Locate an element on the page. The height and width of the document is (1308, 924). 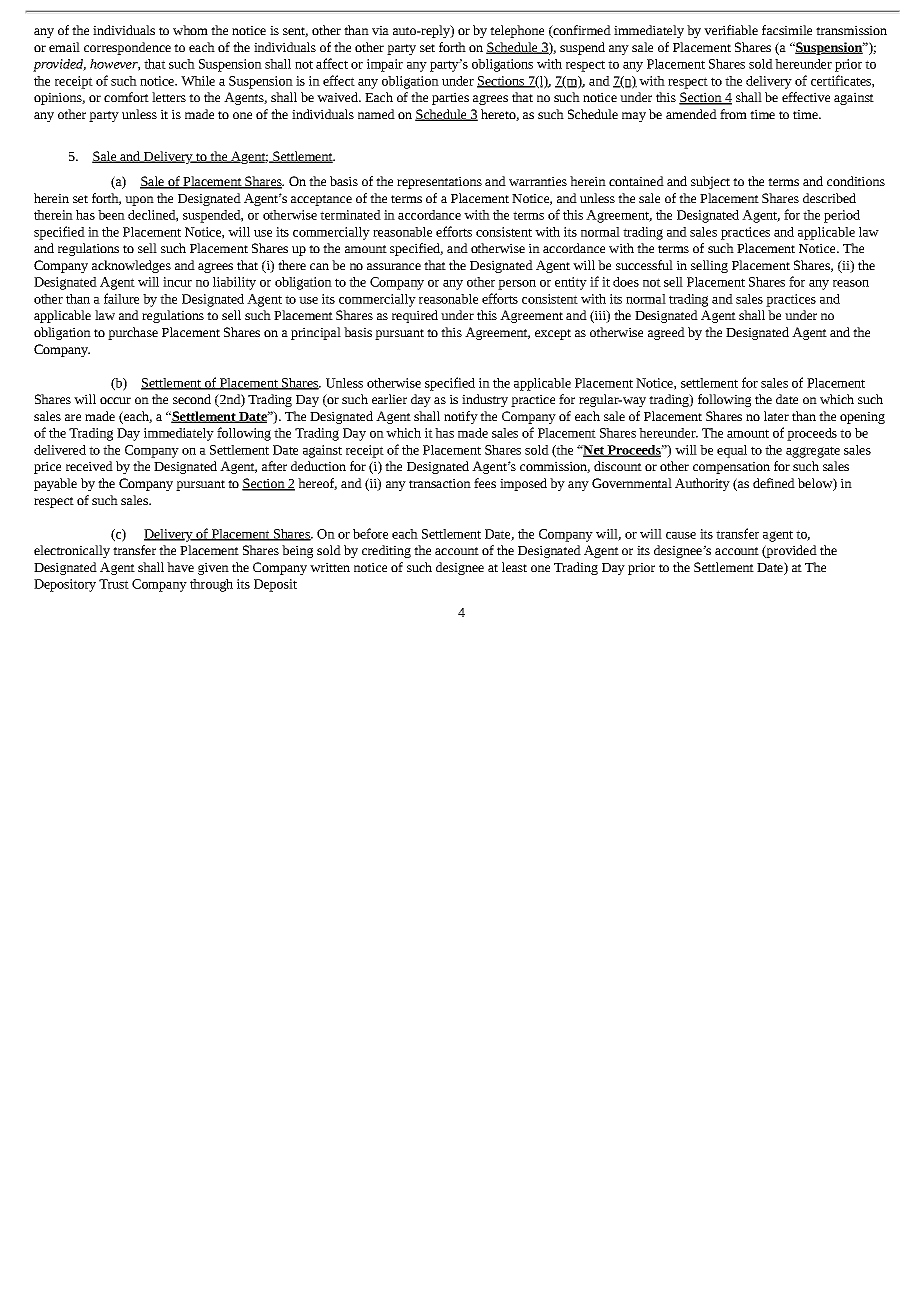
telephone is located at coordinates (517, 31).
